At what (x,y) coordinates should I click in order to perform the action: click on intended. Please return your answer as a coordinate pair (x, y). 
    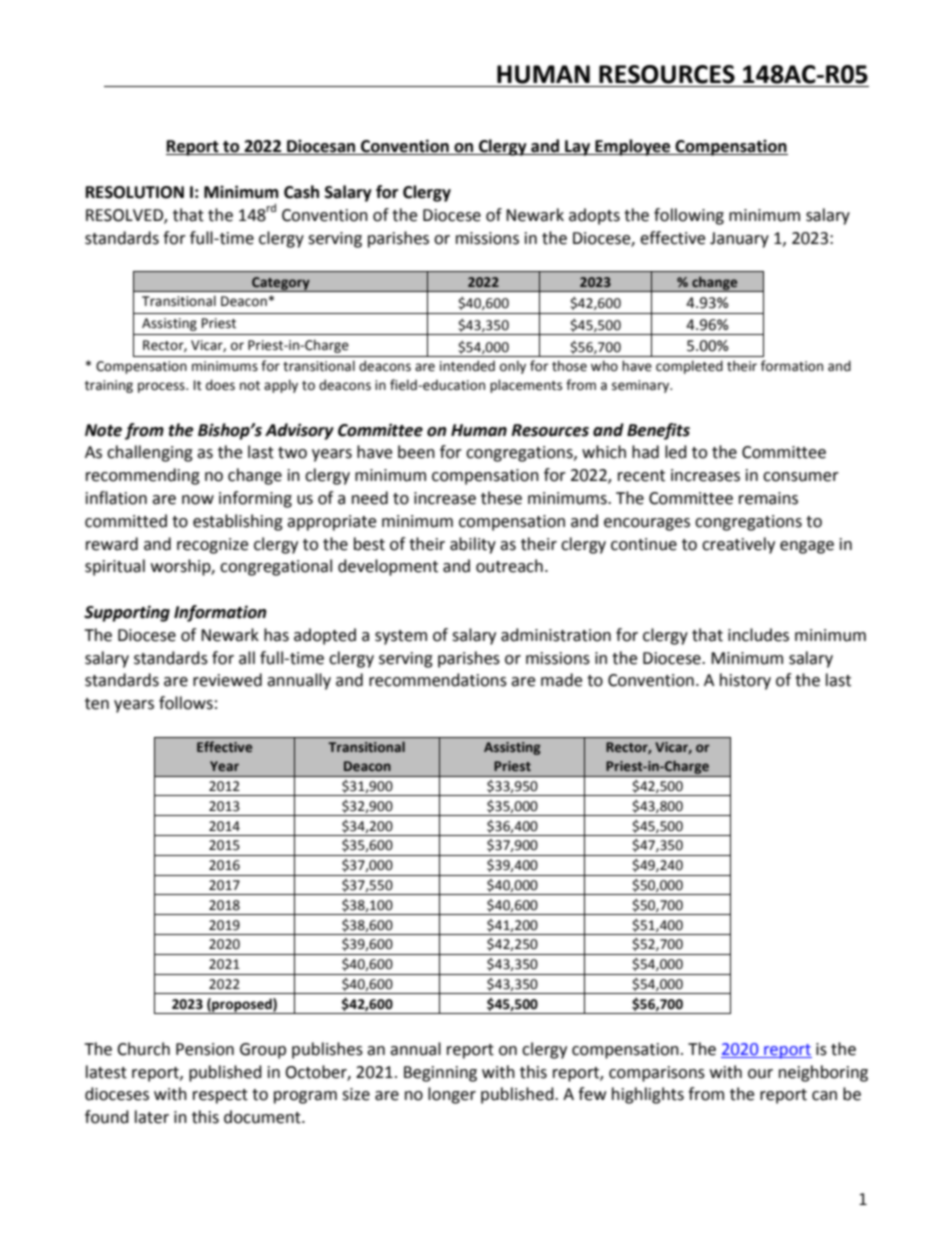
    Looking at the image, I should click on (467, 366).
